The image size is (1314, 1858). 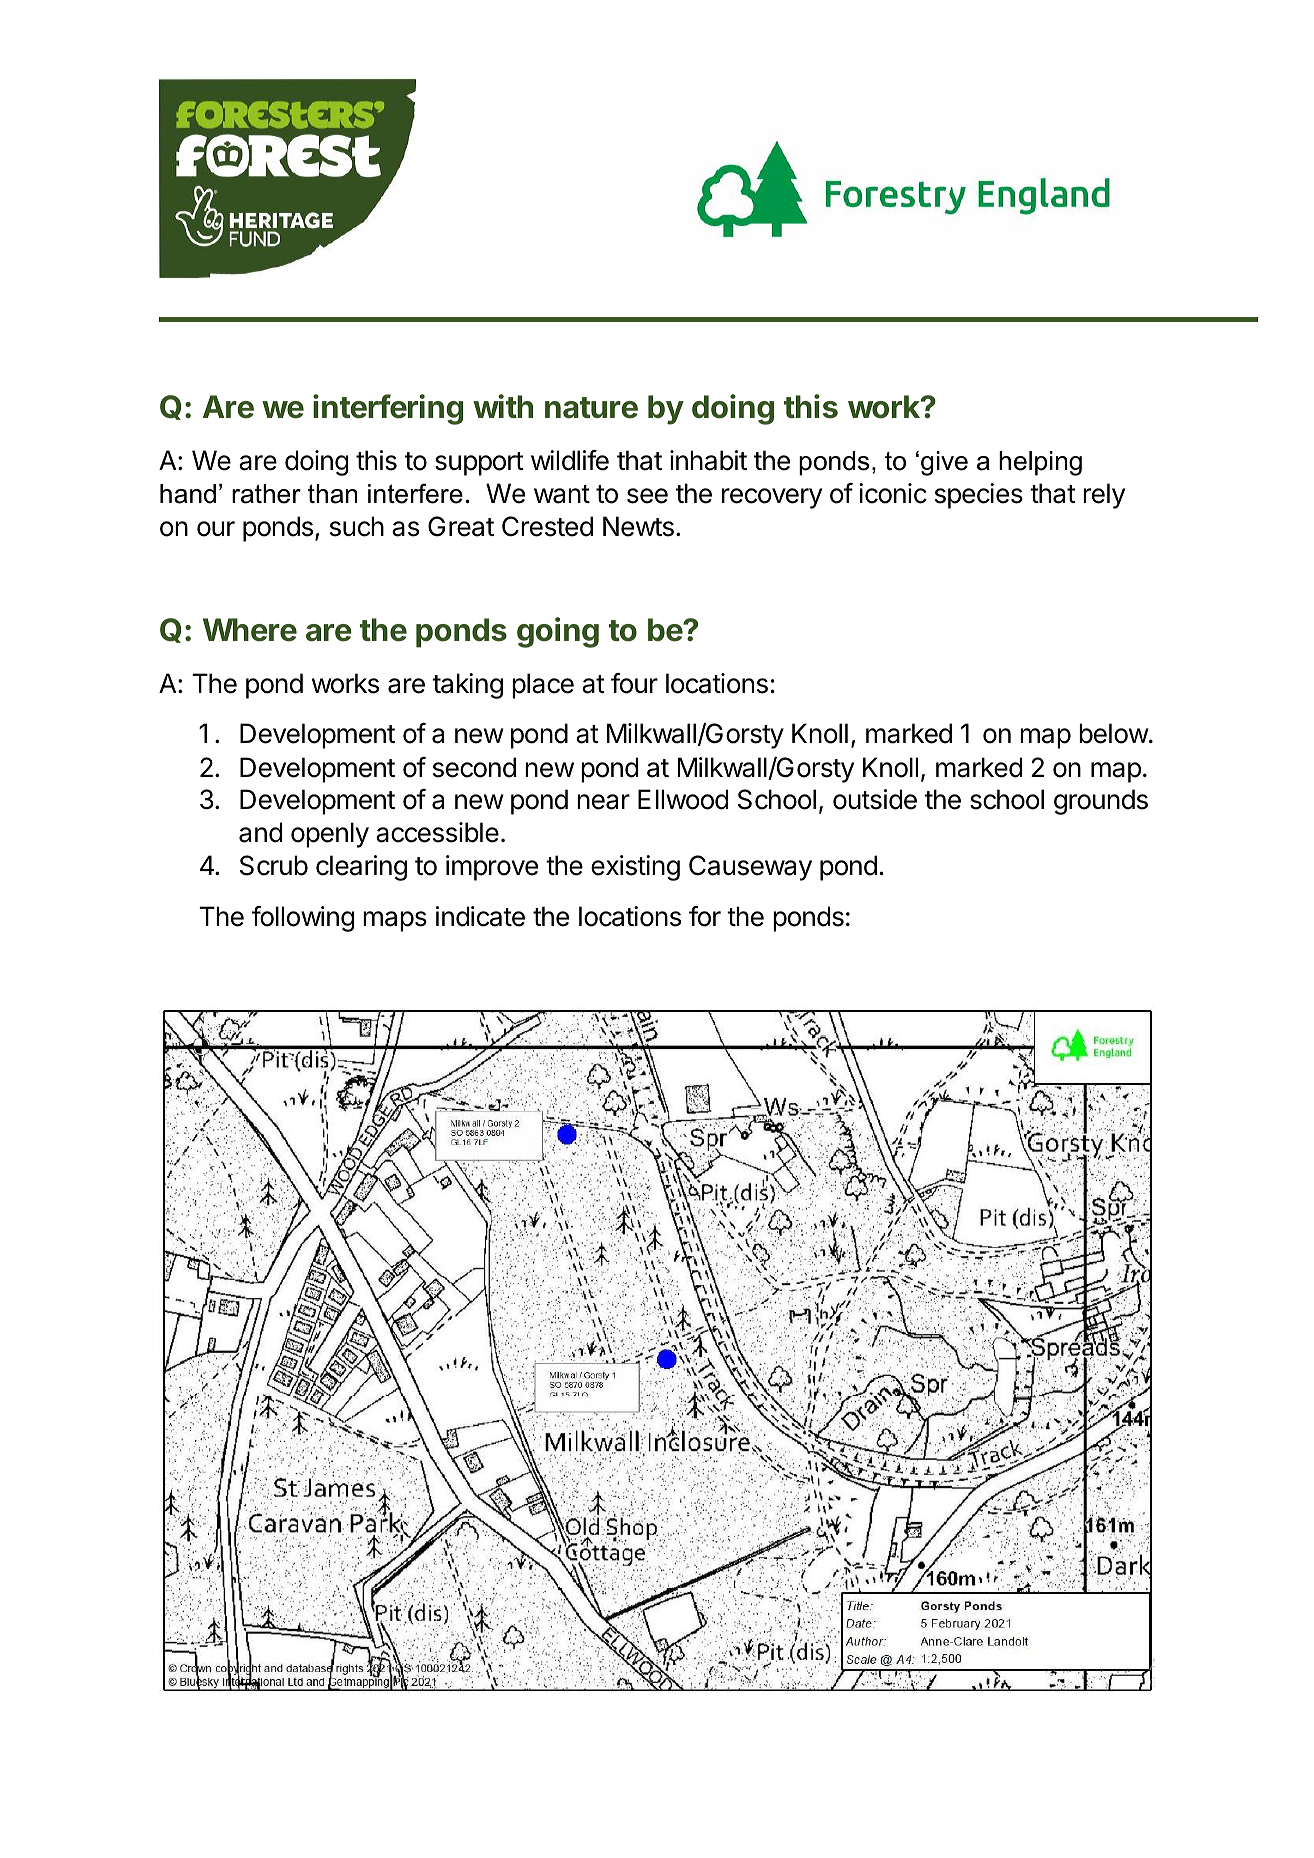 What do you see at coordinates (1114, 733) in the document?
I see `below` at bounding box center [1114, 733].
